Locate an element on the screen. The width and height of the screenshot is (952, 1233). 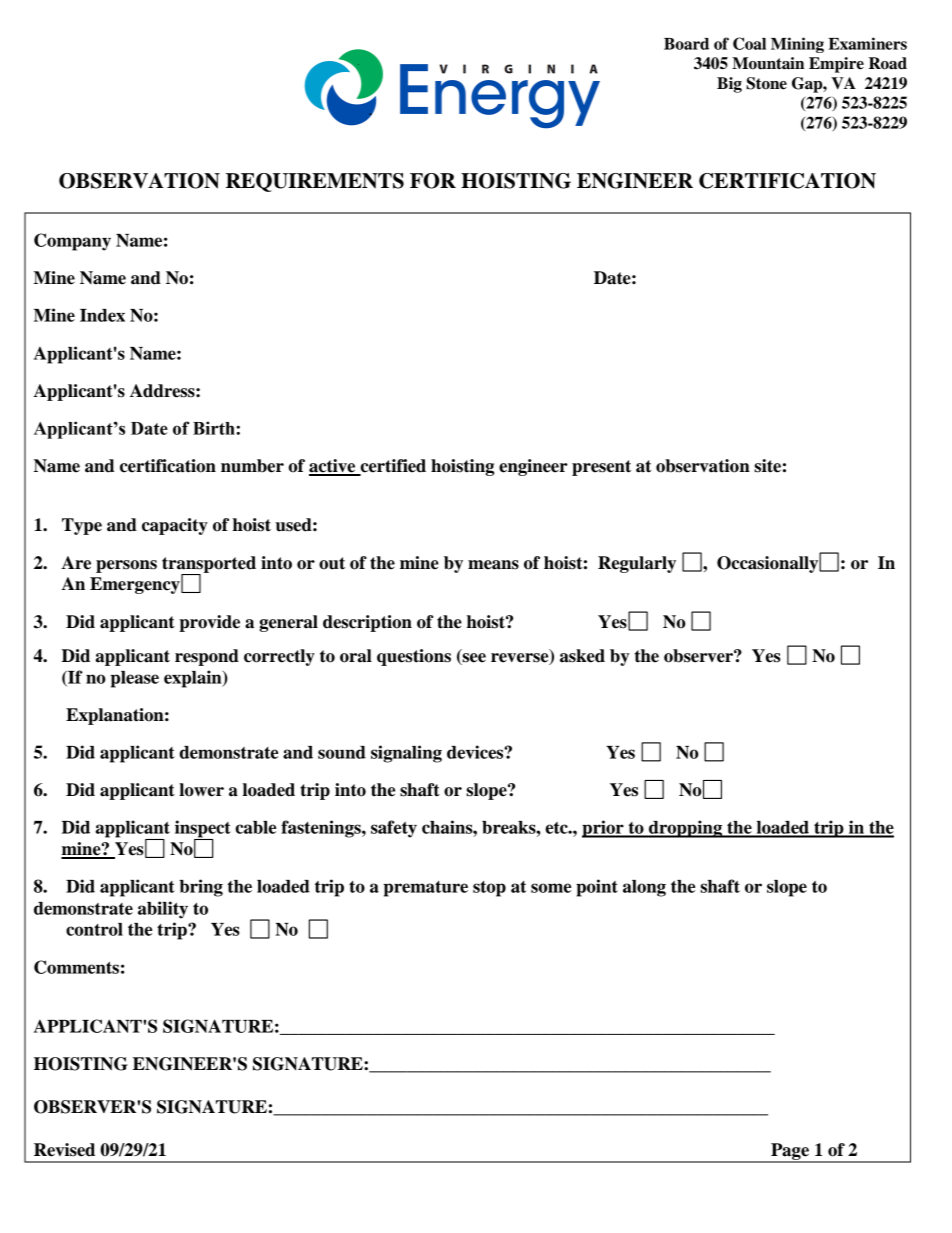
present is located at coordinates (601, 468).
